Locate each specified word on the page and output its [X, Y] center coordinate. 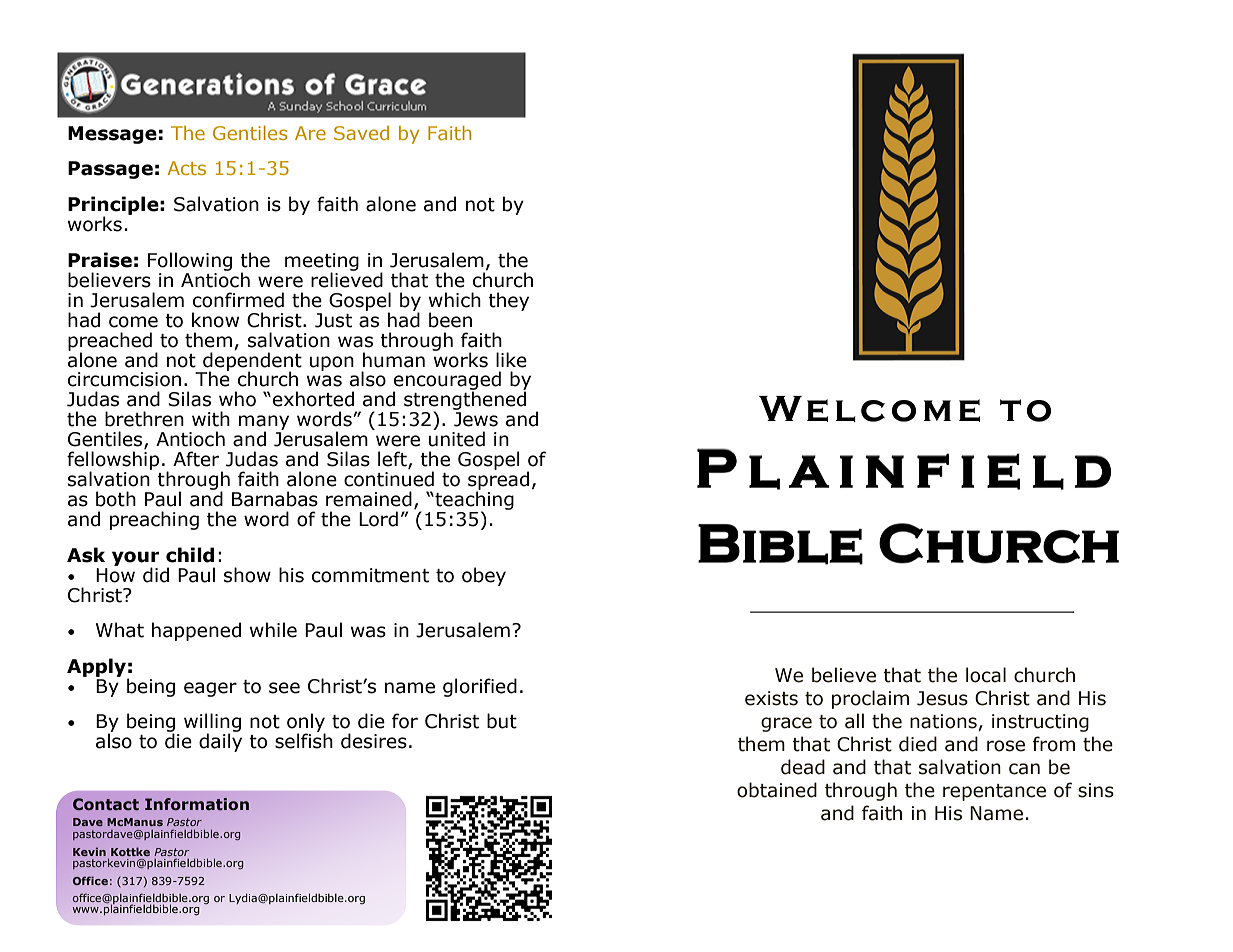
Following [190, 261]
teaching [473, 501]
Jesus [942, 698]
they [508, 301]
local [986, 675]
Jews [476, 419]
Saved [361, 133]
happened [196, 631]
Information [197, 804]
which [455, 300]
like [511, 360]
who [237, 399]
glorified [480, 687]
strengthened [465, 402]
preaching [154, 520]
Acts [187, 168]
